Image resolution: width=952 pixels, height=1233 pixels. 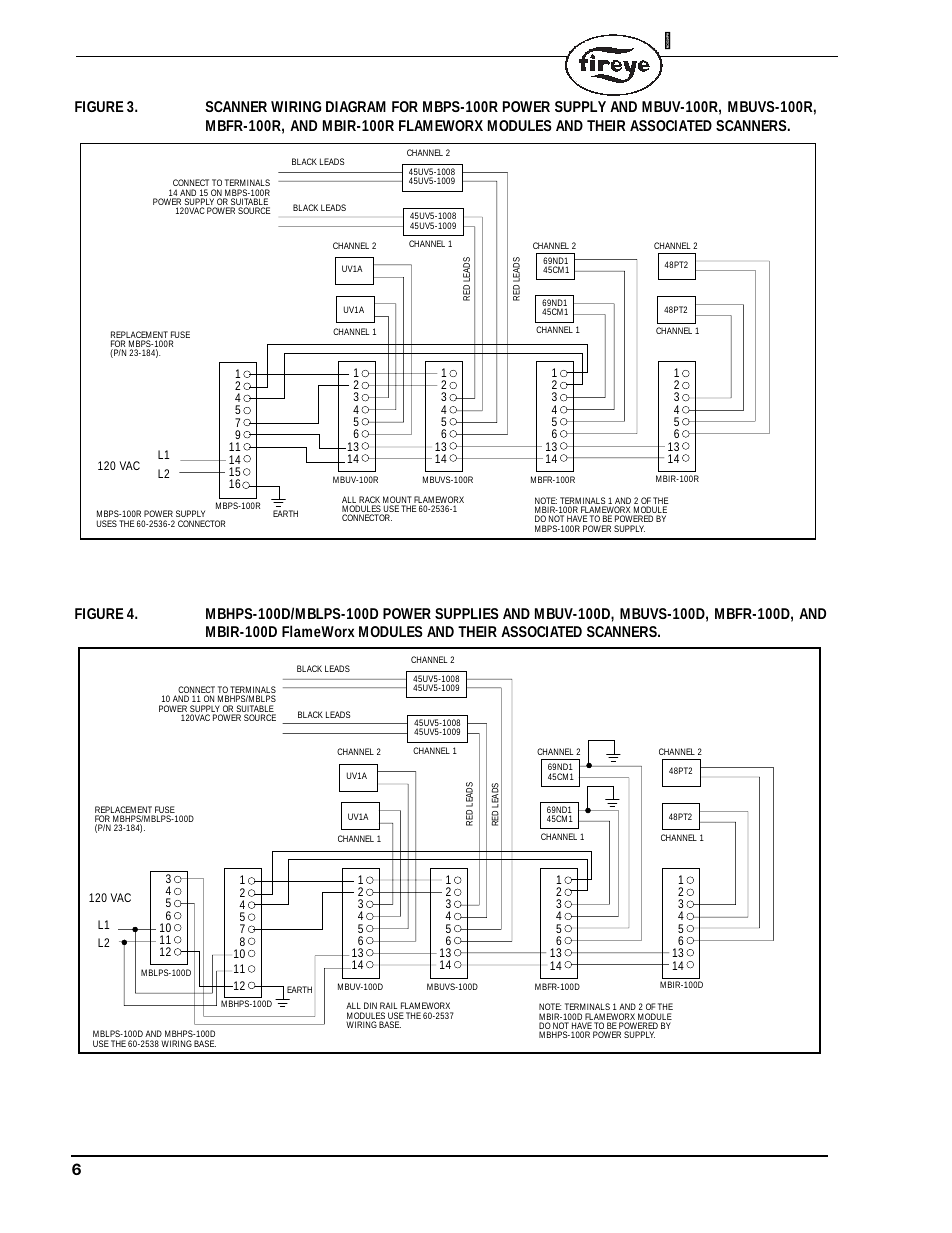 I want to click on USES, so click(x=107, y=523).
